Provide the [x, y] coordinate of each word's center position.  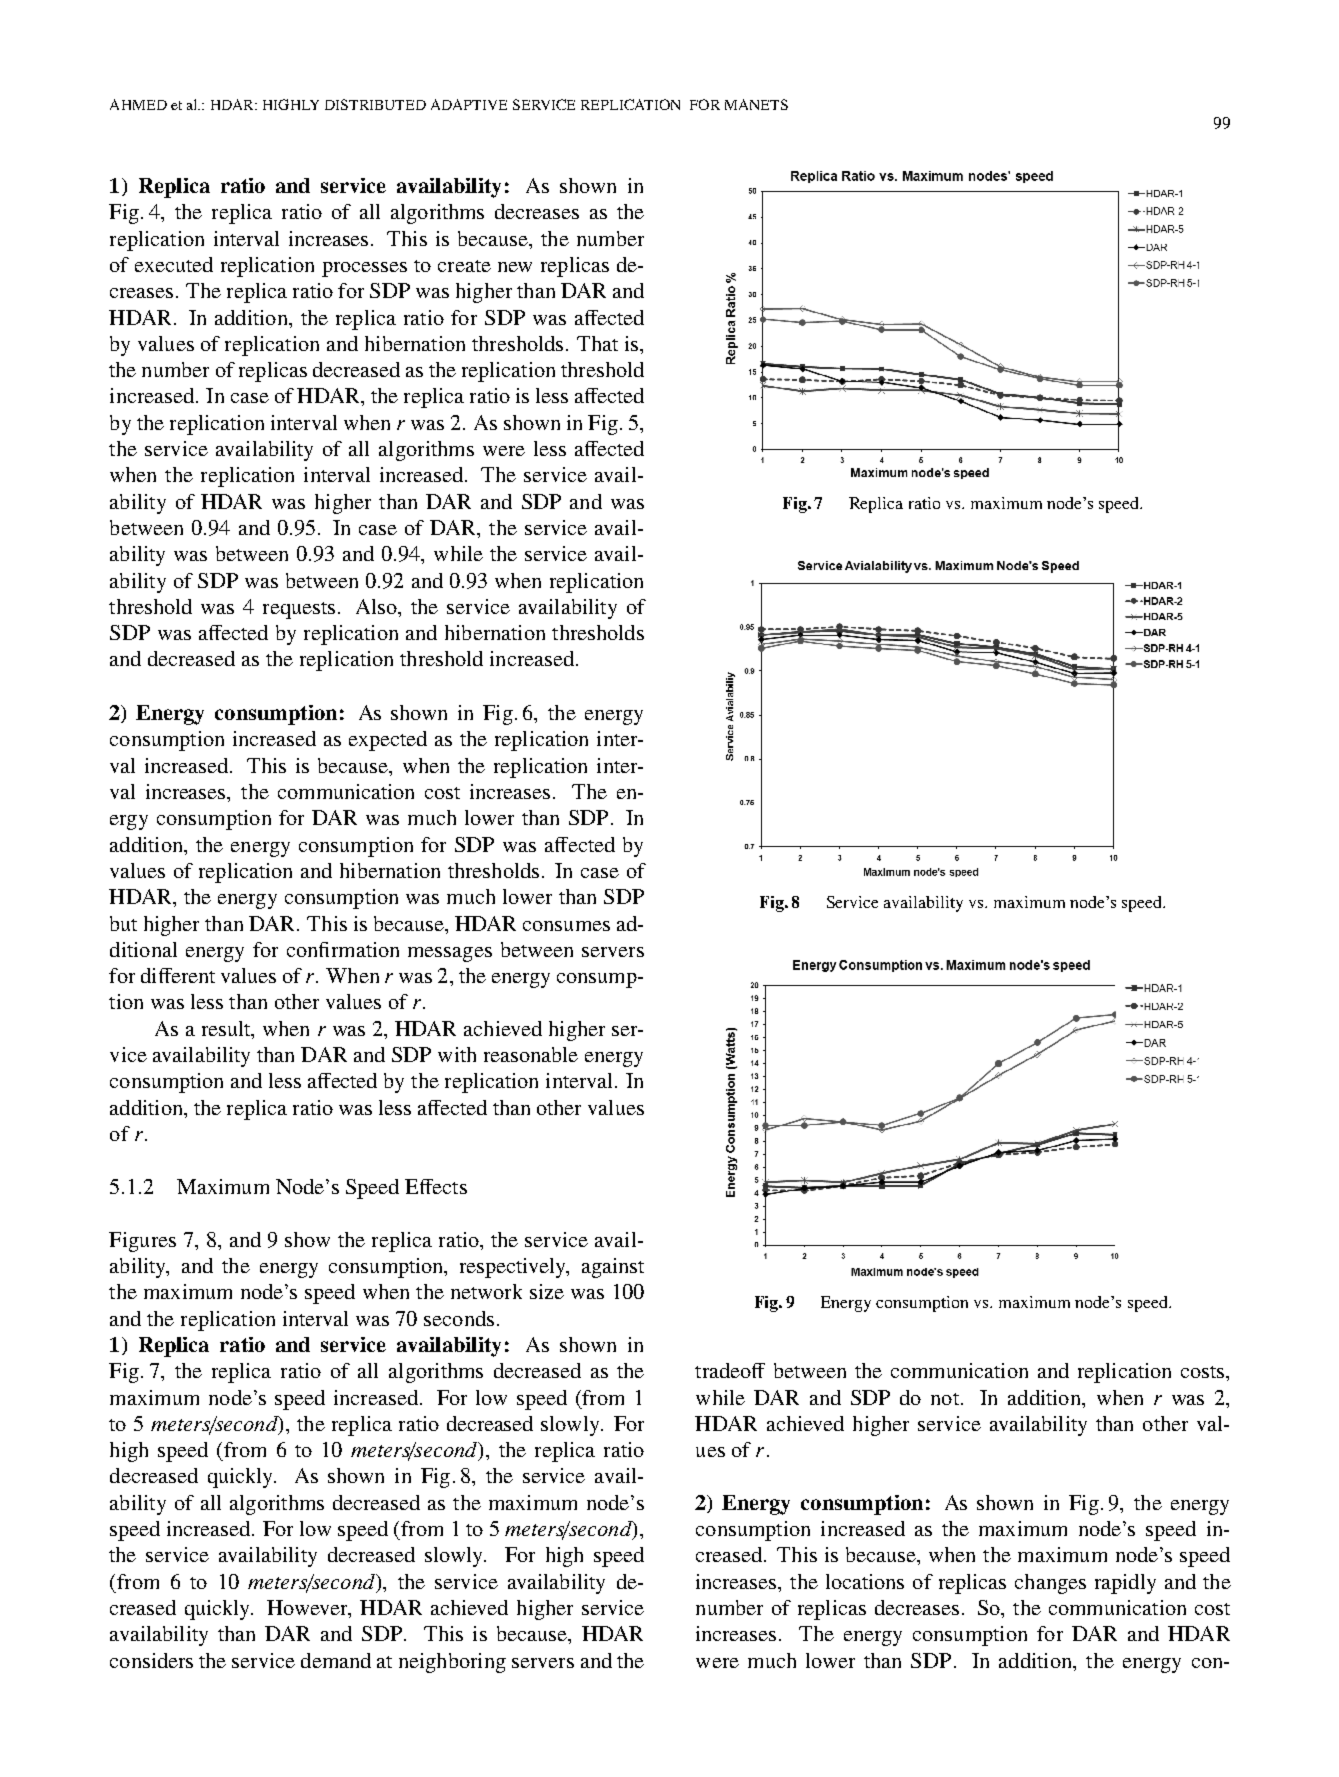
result [227, 1028]
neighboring [452, 1663]
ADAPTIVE [469, 104]
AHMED [138, 104]
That [597, 343]
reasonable [531, 1054]
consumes [566, 926]
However [308, 1609]
